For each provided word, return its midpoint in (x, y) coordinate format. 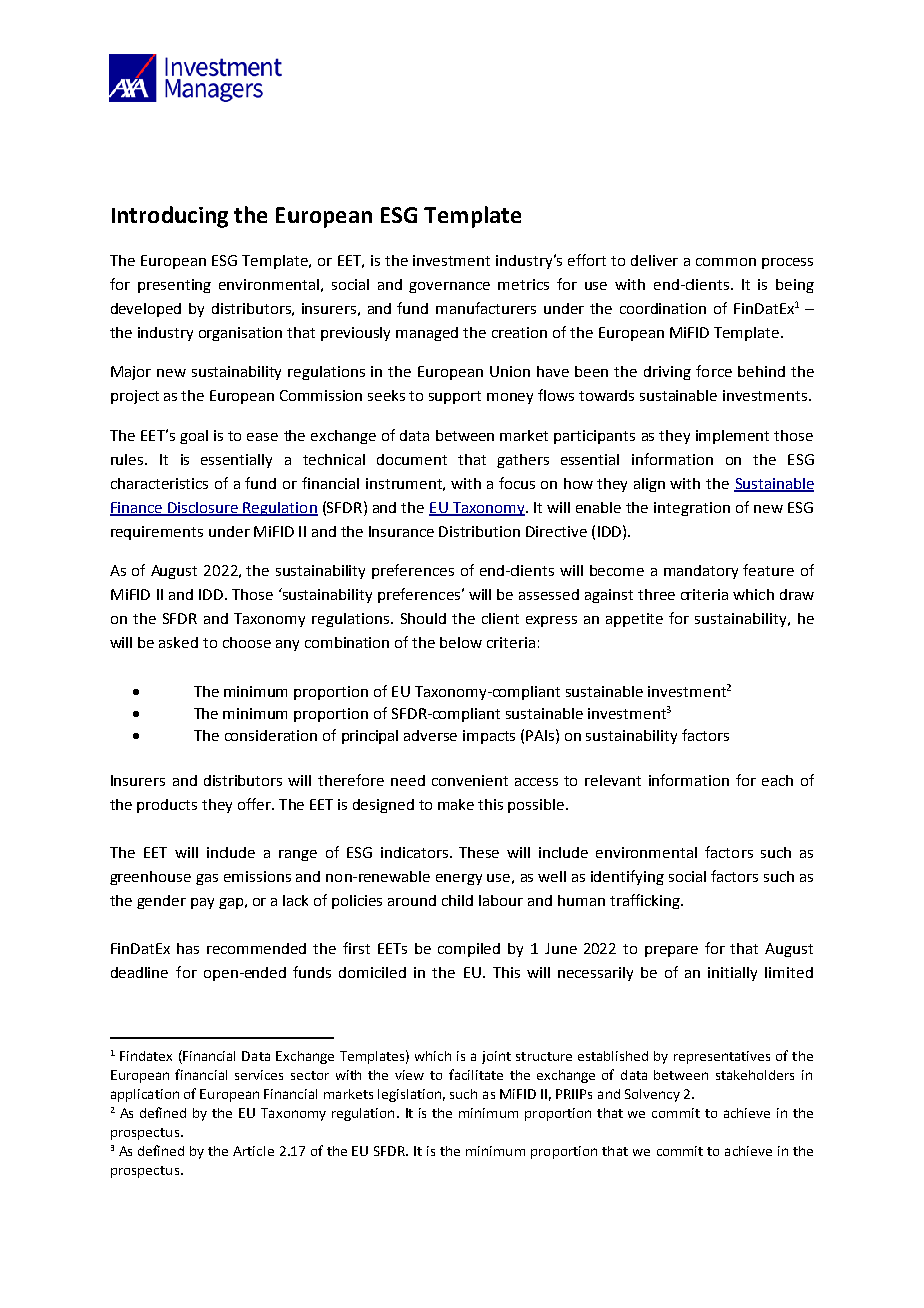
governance (449, 287)
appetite (634, 620)
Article (253, 1151)
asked (178, 642)
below (461, 642)
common (726, 262)
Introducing (170, 217)
